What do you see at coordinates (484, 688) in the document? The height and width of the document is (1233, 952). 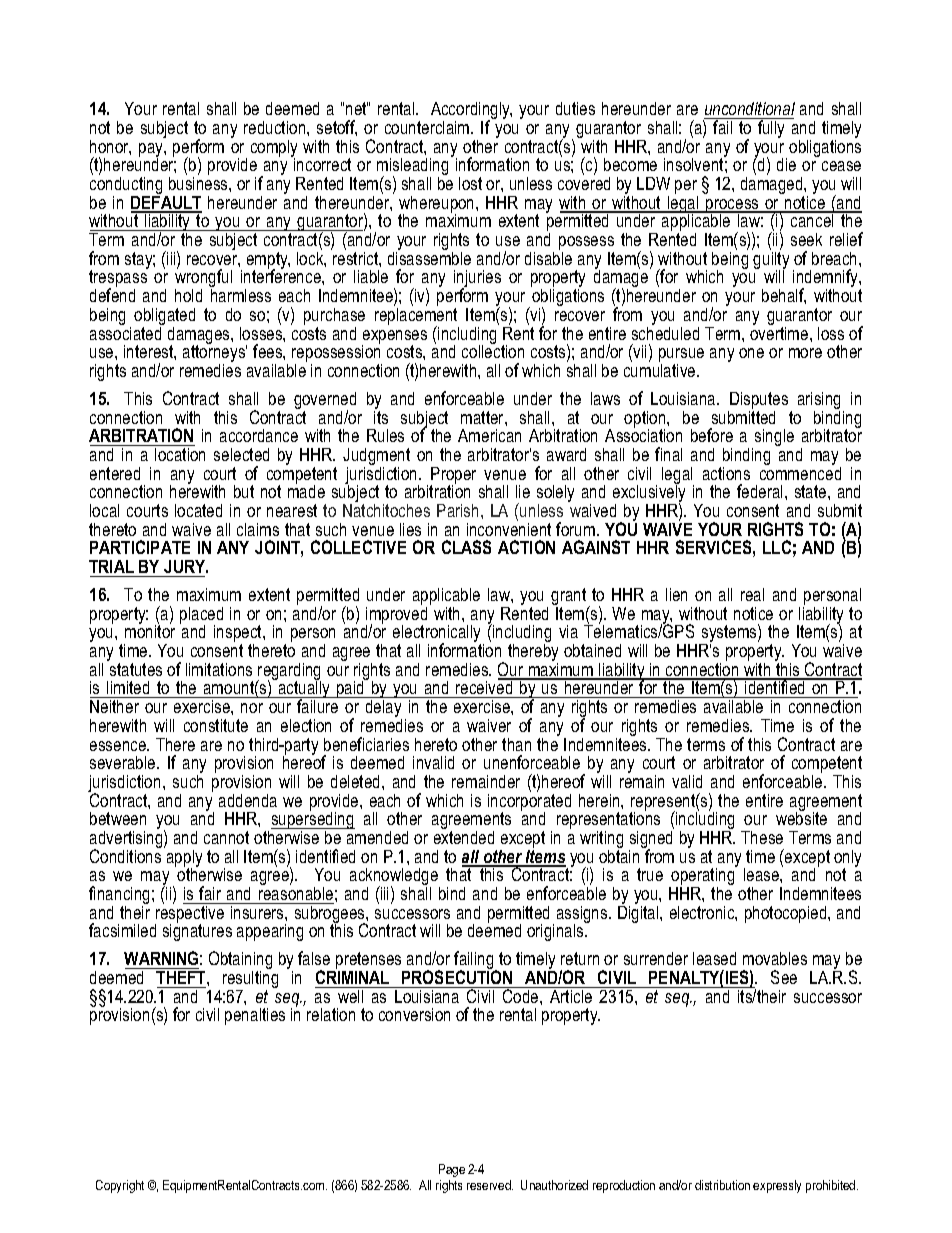 I see `received` at bounding box center [484, 688].
